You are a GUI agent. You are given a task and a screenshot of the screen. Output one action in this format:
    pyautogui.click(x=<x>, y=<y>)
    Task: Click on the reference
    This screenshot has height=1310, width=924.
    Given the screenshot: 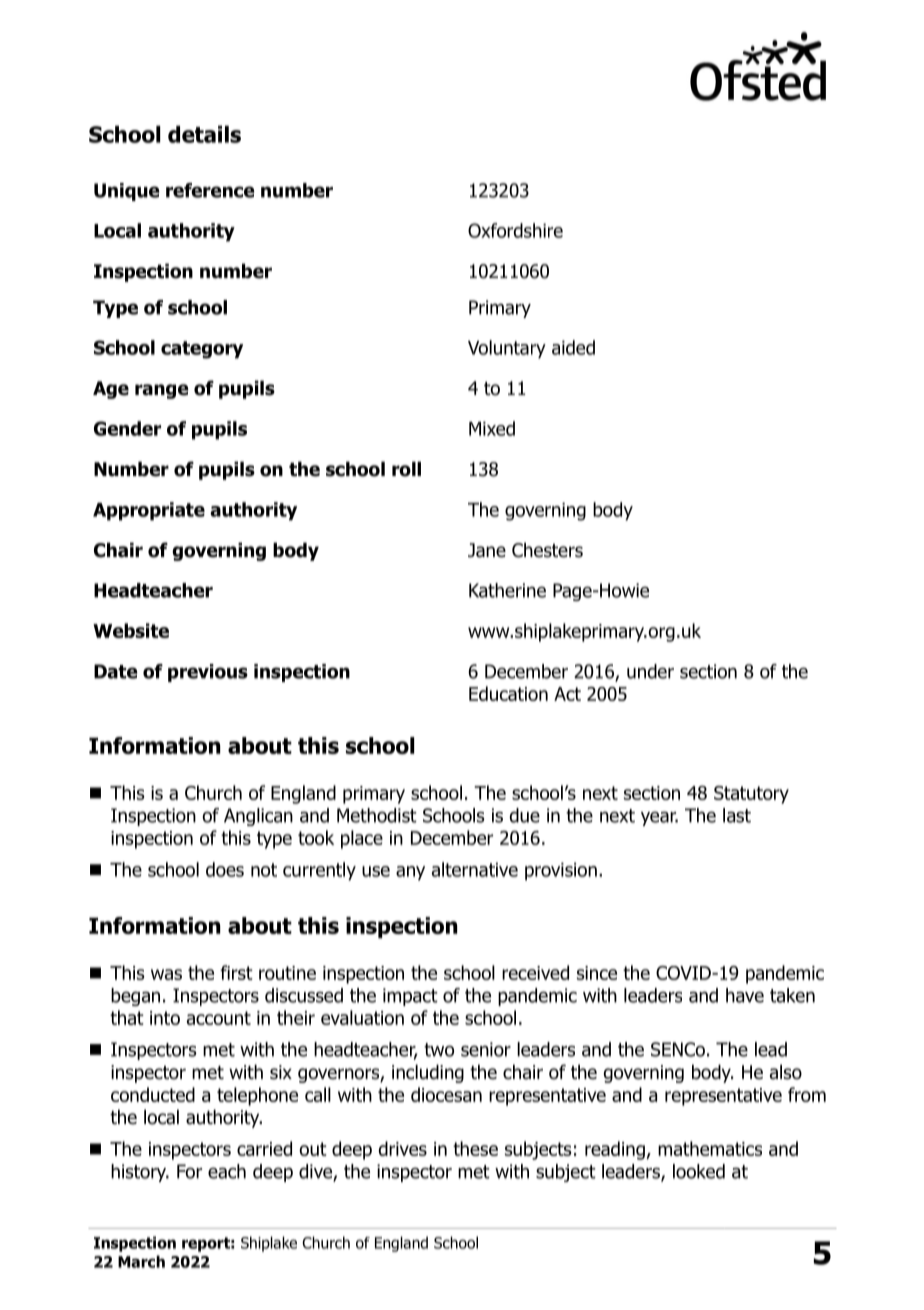 What is the action you would take?
    pyautogui.click(x=210, y=190)
